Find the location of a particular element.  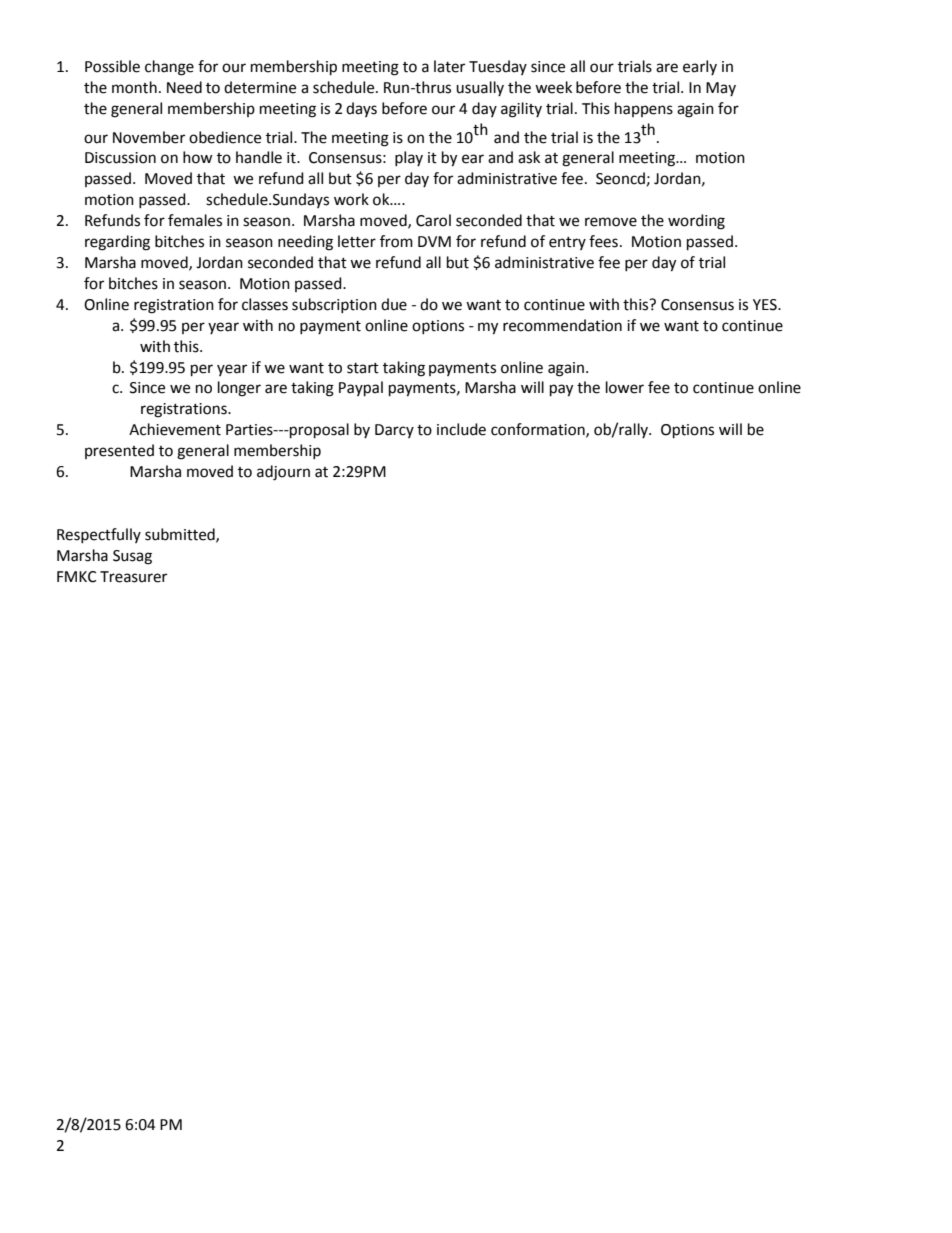

classes is located at coordinates (265, 304).
